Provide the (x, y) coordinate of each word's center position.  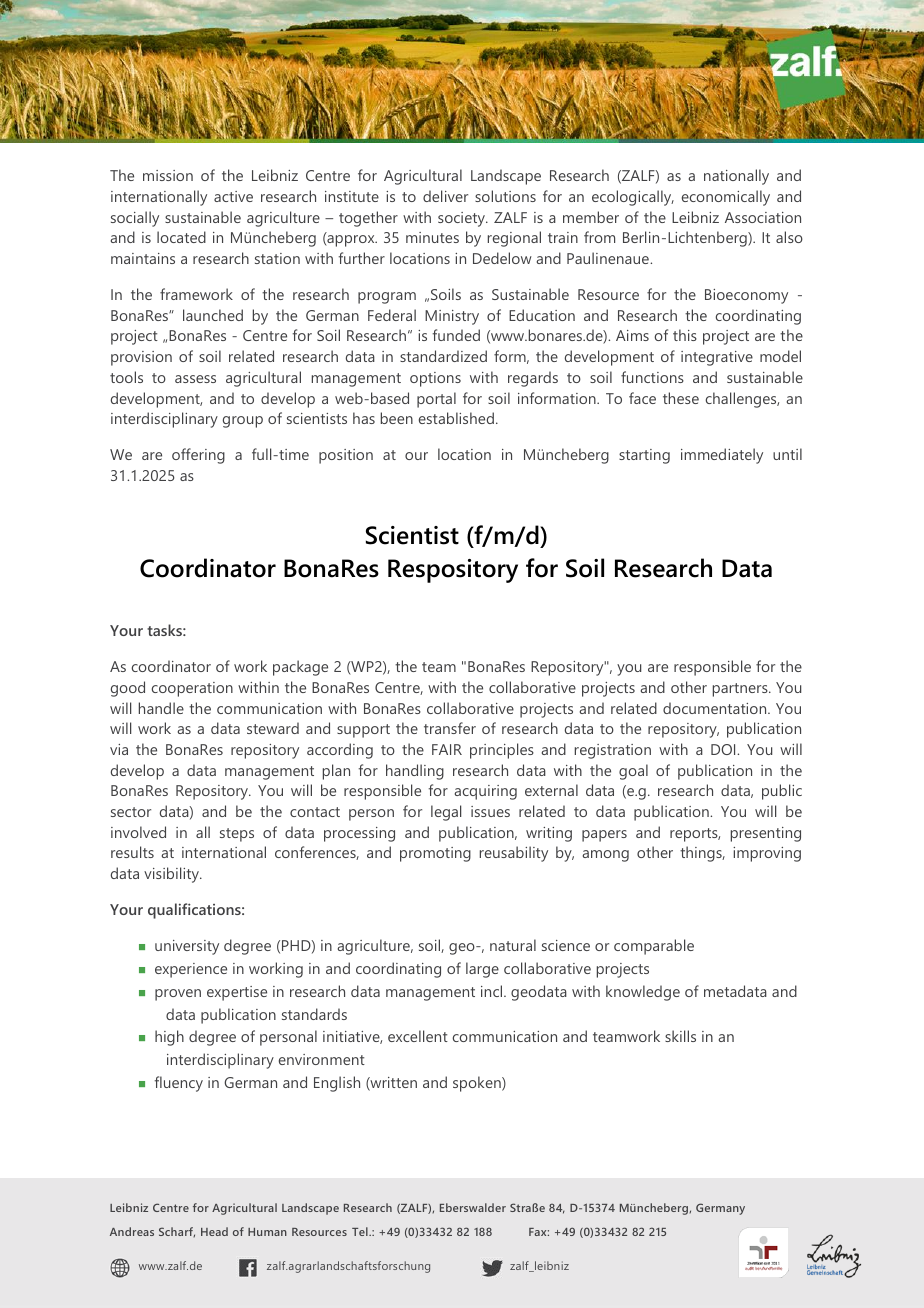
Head (214, 1231)
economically (726, 198)
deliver (445, 196)
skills (680, 1036)
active (233, 196)
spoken (478, 1084)
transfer (450, 728)
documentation (716, 708)
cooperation (192, 689)
